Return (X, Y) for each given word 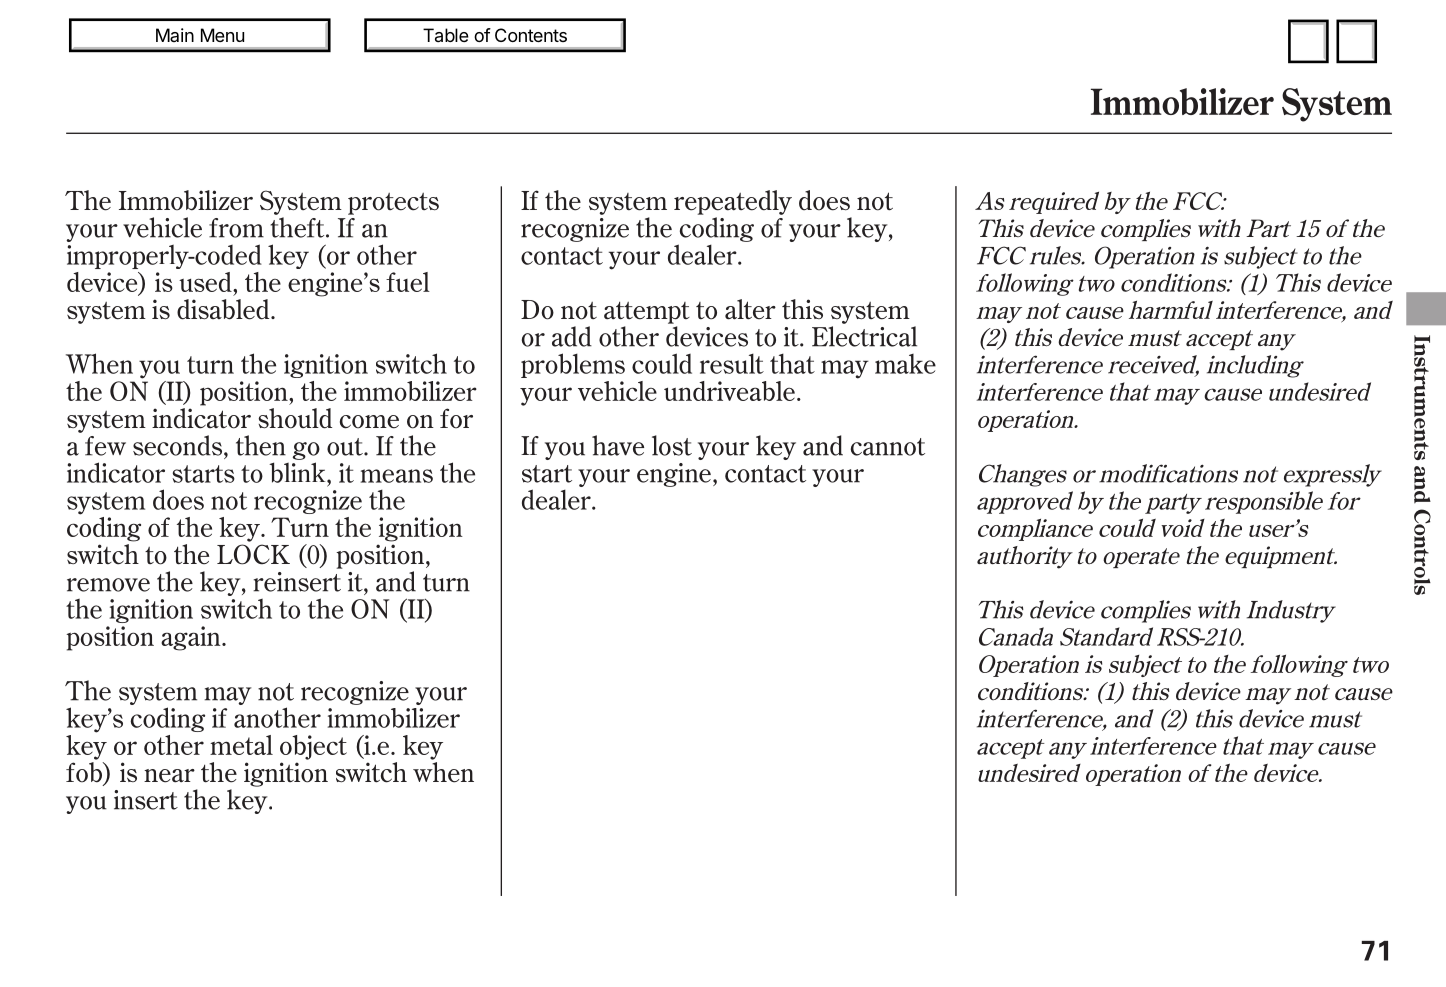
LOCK (253, 554)
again (192, 638)
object (313, 747)
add (572, 336)
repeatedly (733, 202)
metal (241, 745)
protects (393, 204)
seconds (179, 445)
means (397, 476)
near (169, 776)
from (236, 228)
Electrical (864, 336)
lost (672, 445)
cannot (888, 447)
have (618, 445)
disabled (224, 309)
